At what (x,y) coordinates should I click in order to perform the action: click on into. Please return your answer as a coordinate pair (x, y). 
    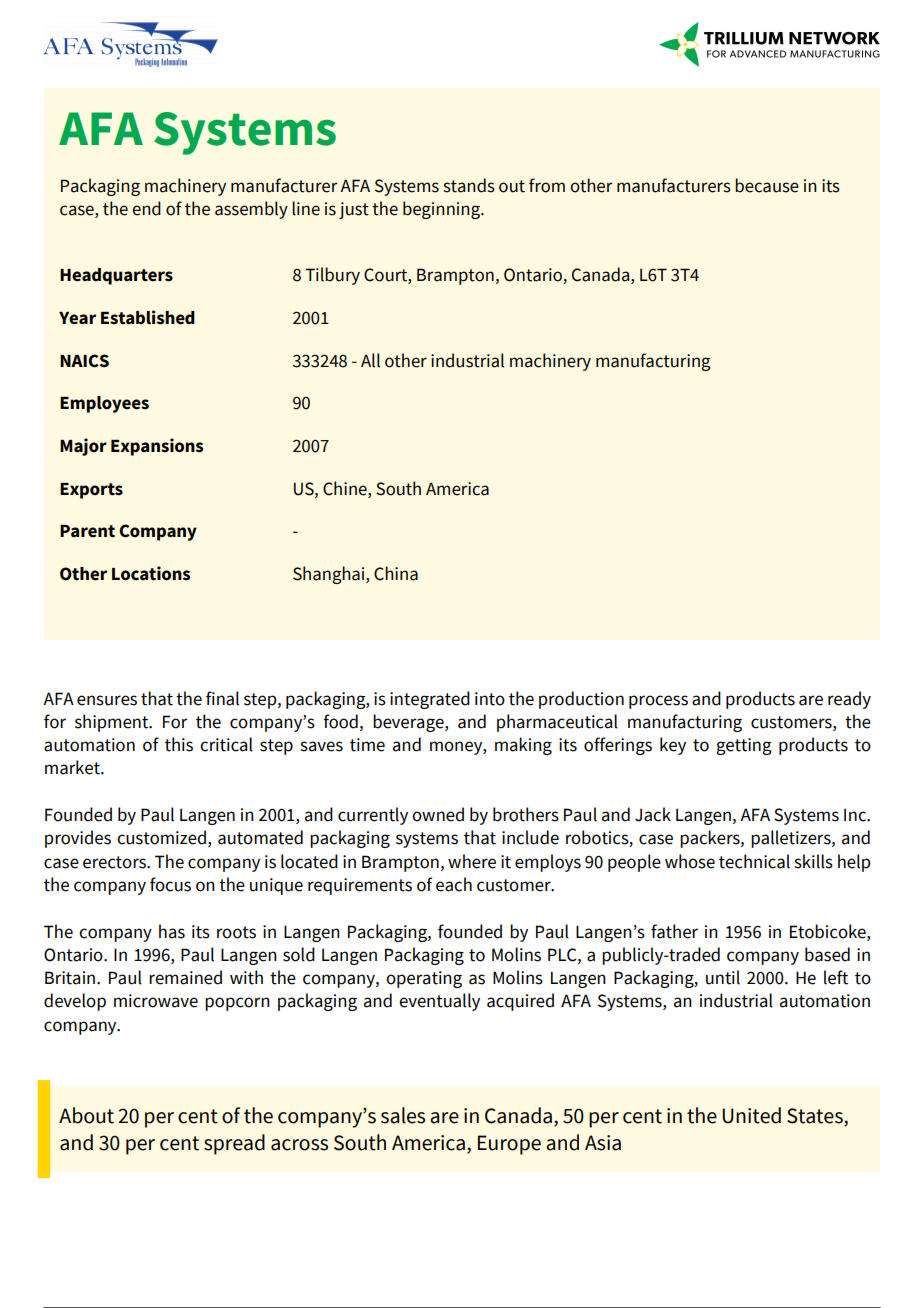
    Looking at the image, I should click on (490, 699).
